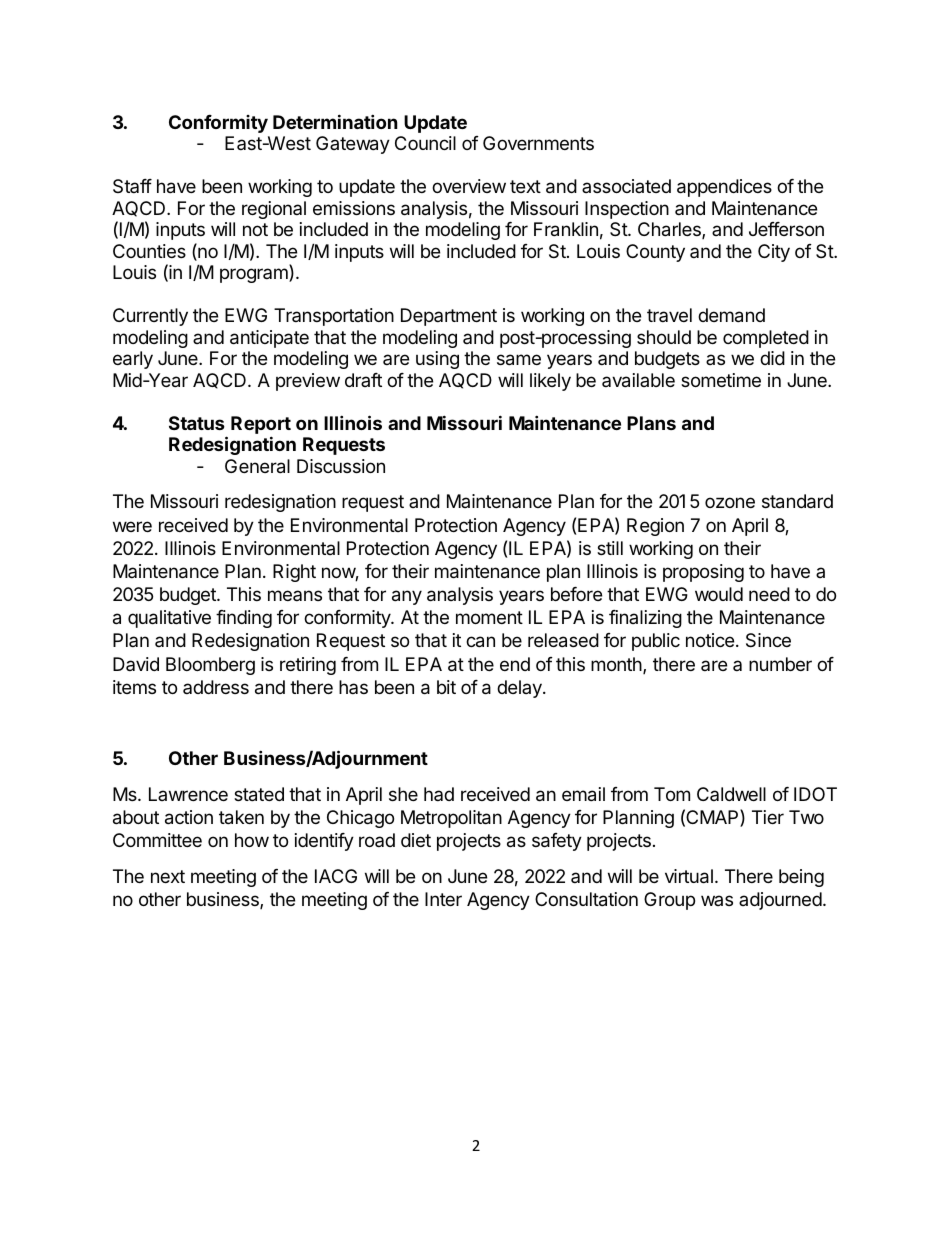 The image size is (952, 1233). Describe the element at coordinates (168, 876) in the screenshot. I see `next` at that location.
